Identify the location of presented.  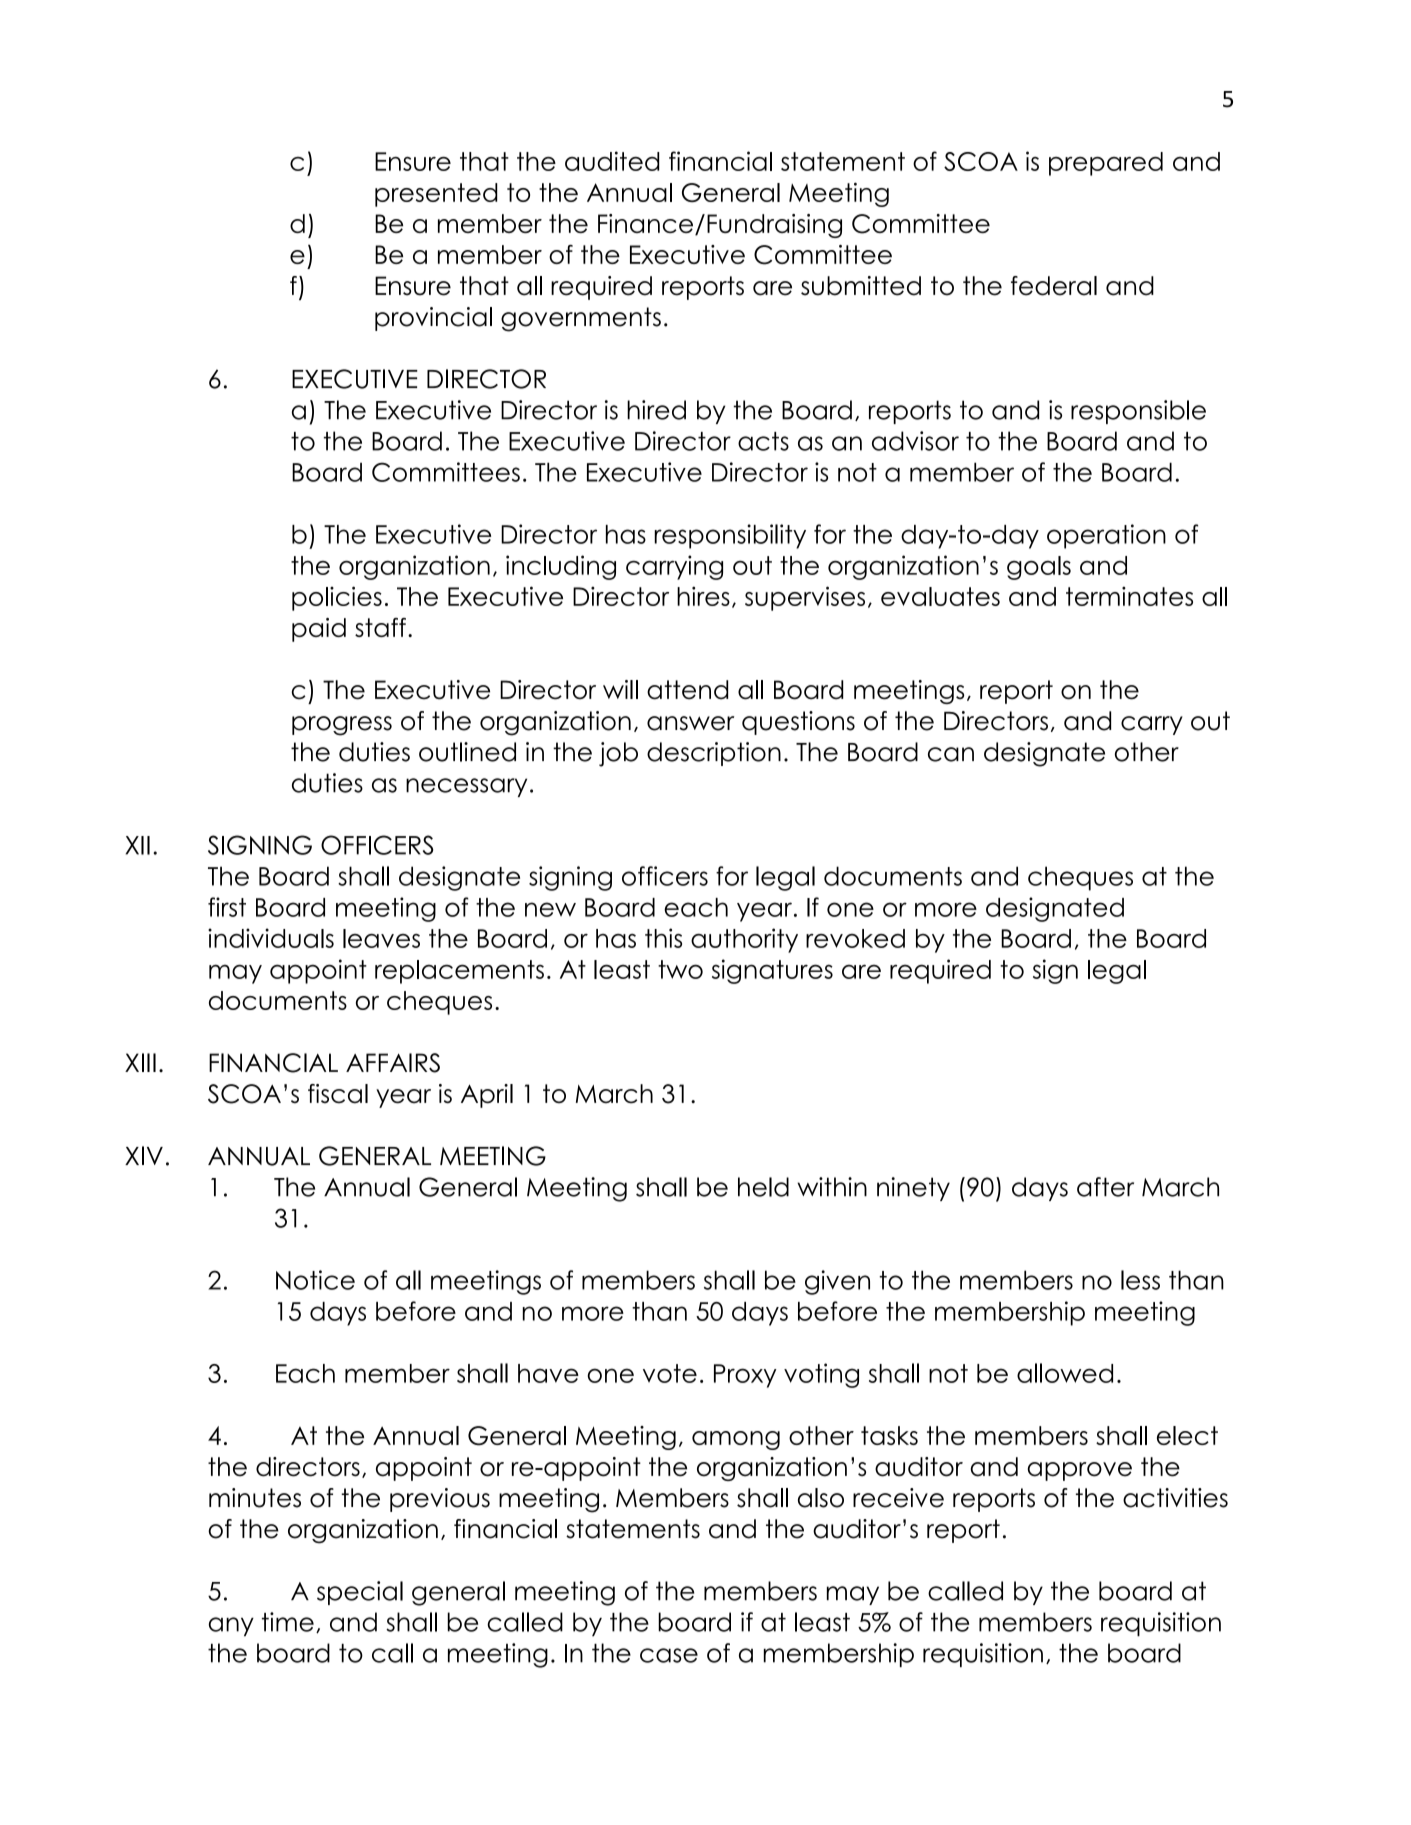
(436, 195).
